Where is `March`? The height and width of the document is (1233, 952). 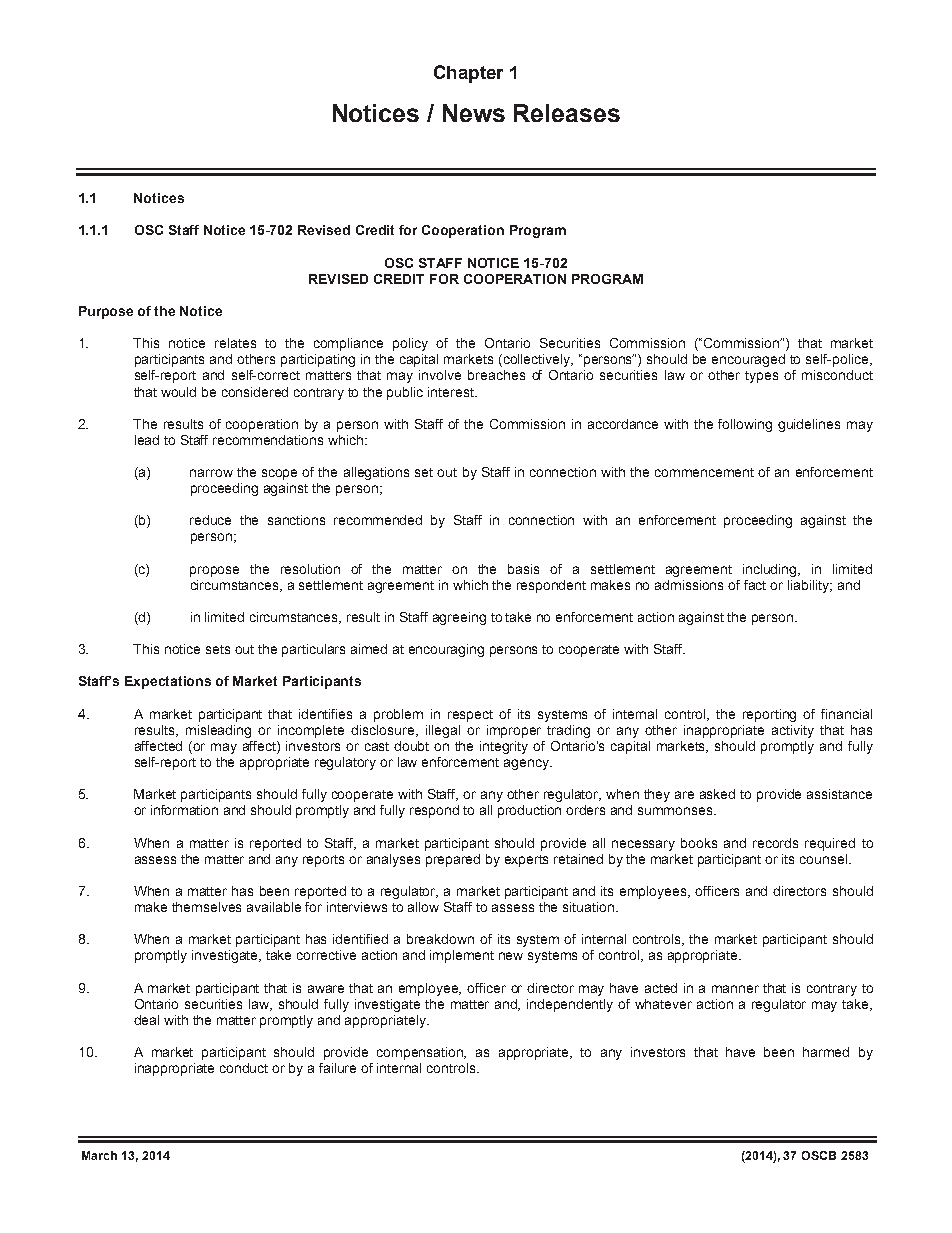
March is located at coordinates (99, 1155).
